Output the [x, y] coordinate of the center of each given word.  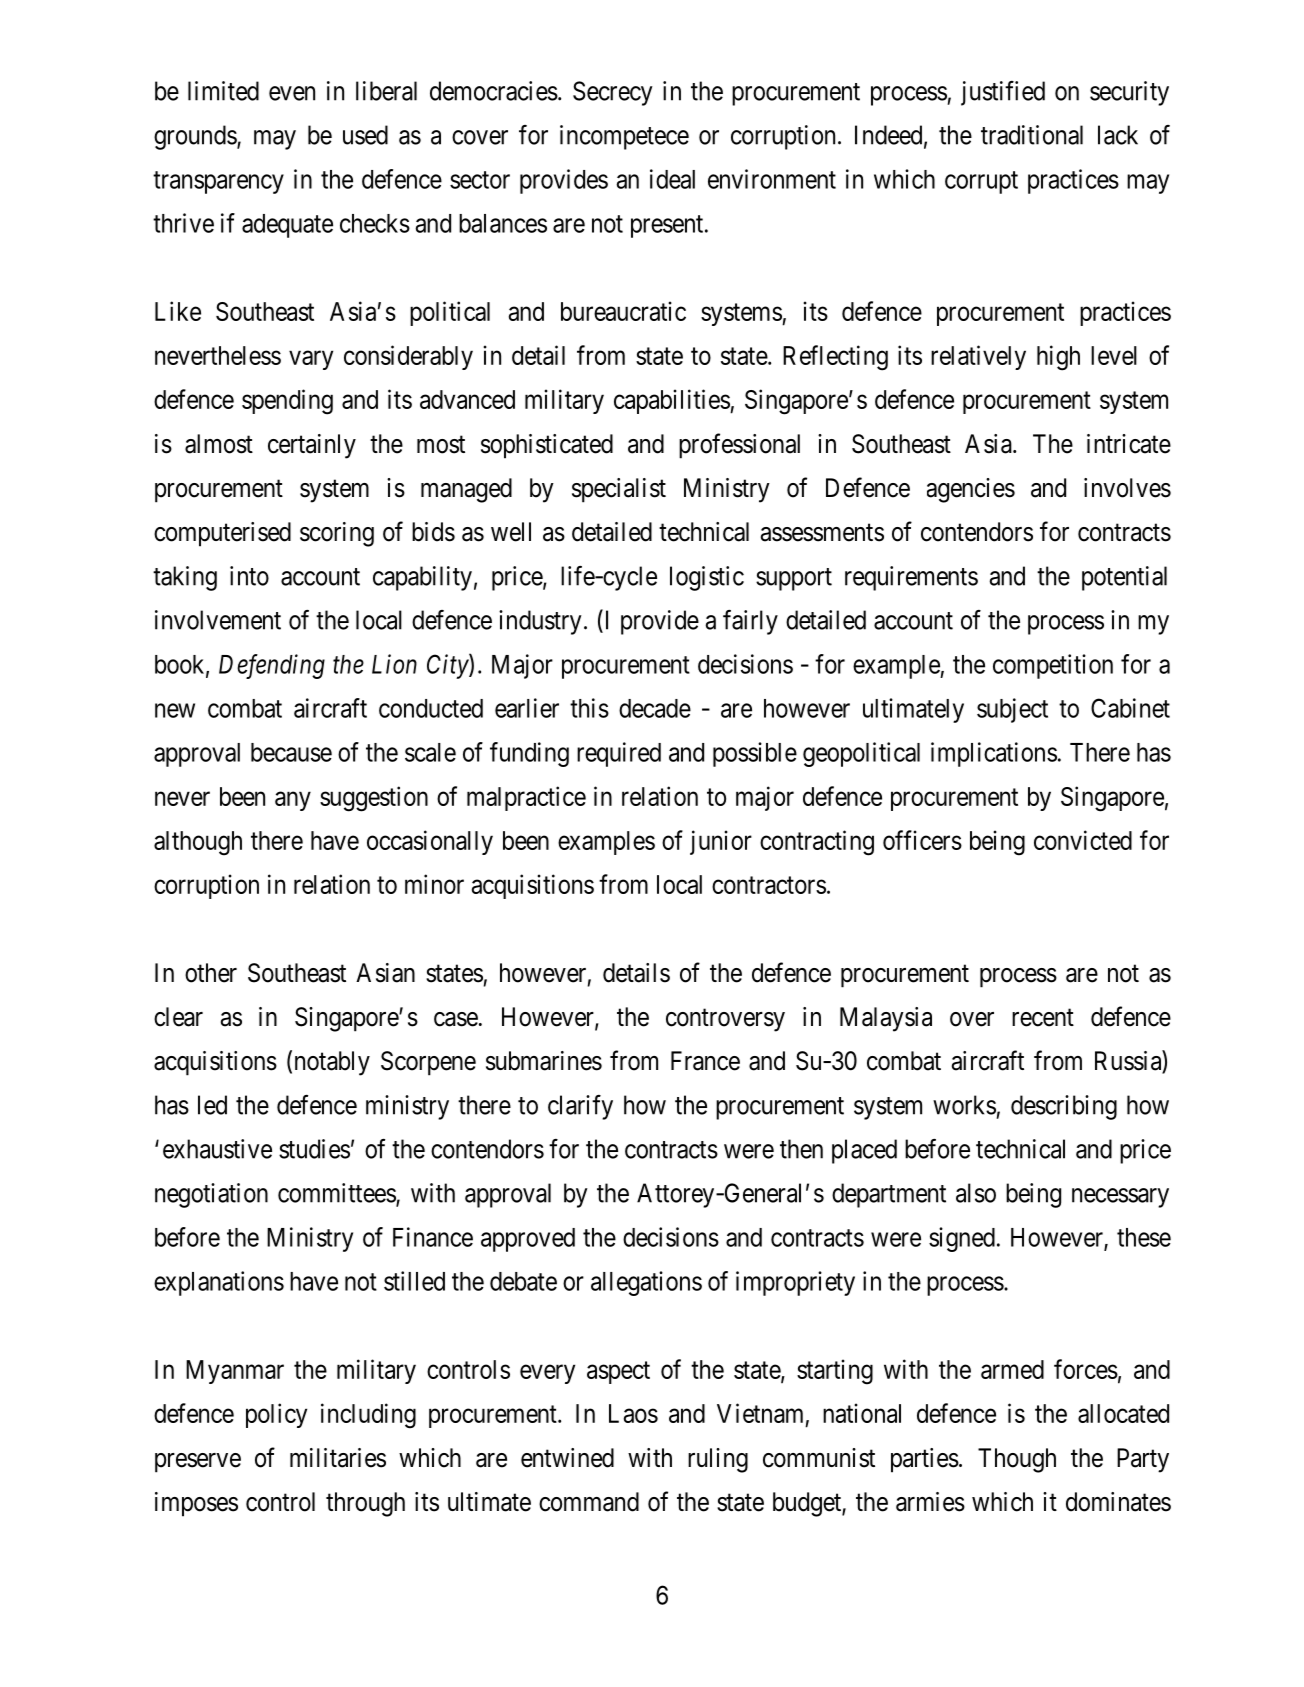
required [619, 754]
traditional [1032, 135]
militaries [338, 1458]
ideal [672, 179]
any [293, 801]
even [292, 93]
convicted [1083, 840]
